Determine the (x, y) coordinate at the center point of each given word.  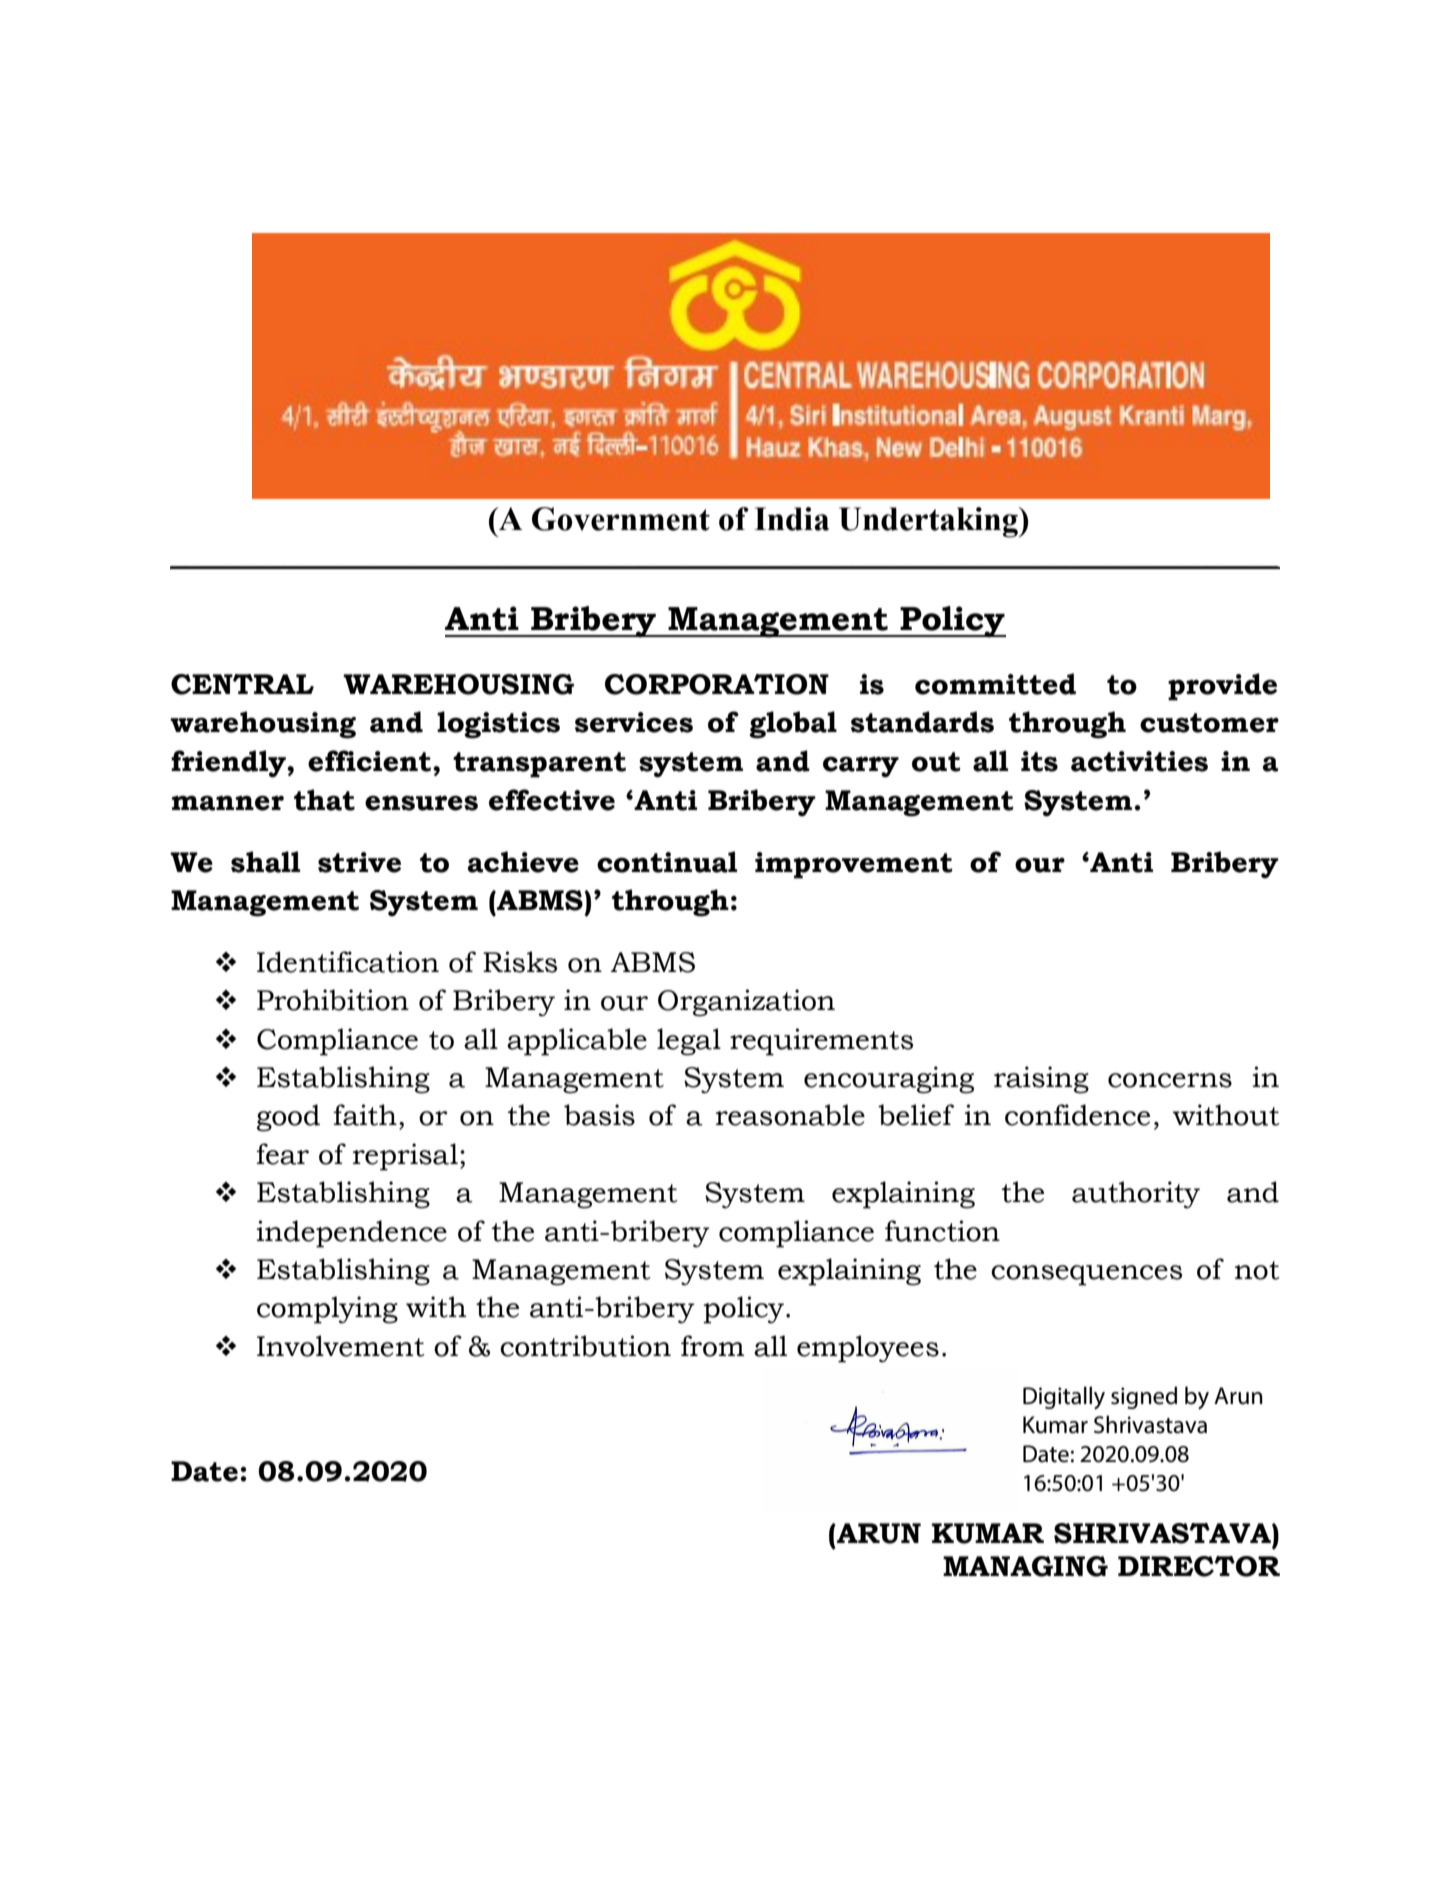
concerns (1170, 1080)
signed (1144, 1397)
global (793, 725)
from (712, 1346)
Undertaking (929, 522)
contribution (585, 1346)
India (791, 519)
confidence (1077, 1115)
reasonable (790, 1115)
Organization (746, 1003)
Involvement (340, 1346)
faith (365, 1115)
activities (1139, 761)
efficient (369, 761)
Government (621, 519)
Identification (348, 962)
